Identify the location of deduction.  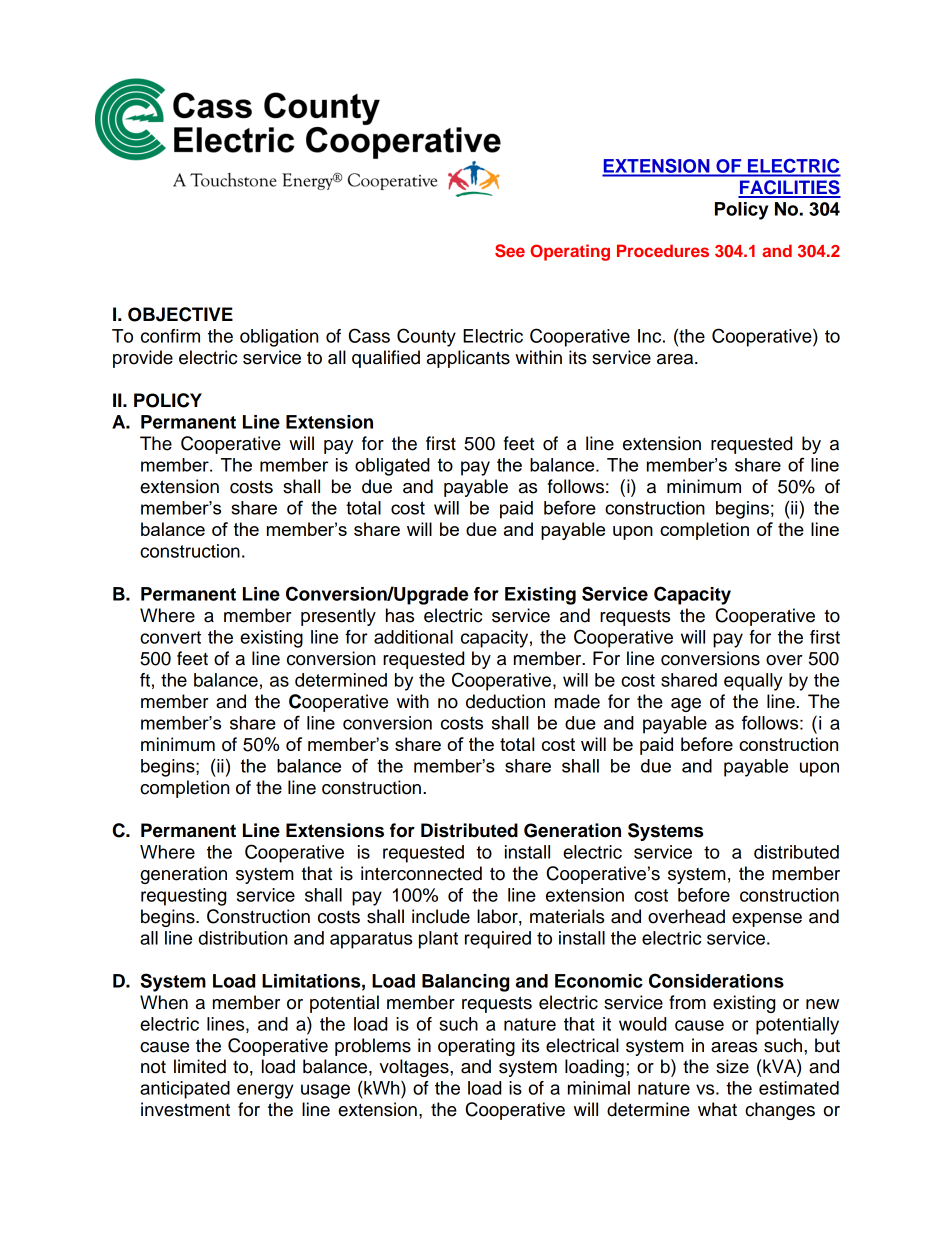
(505, 701).
